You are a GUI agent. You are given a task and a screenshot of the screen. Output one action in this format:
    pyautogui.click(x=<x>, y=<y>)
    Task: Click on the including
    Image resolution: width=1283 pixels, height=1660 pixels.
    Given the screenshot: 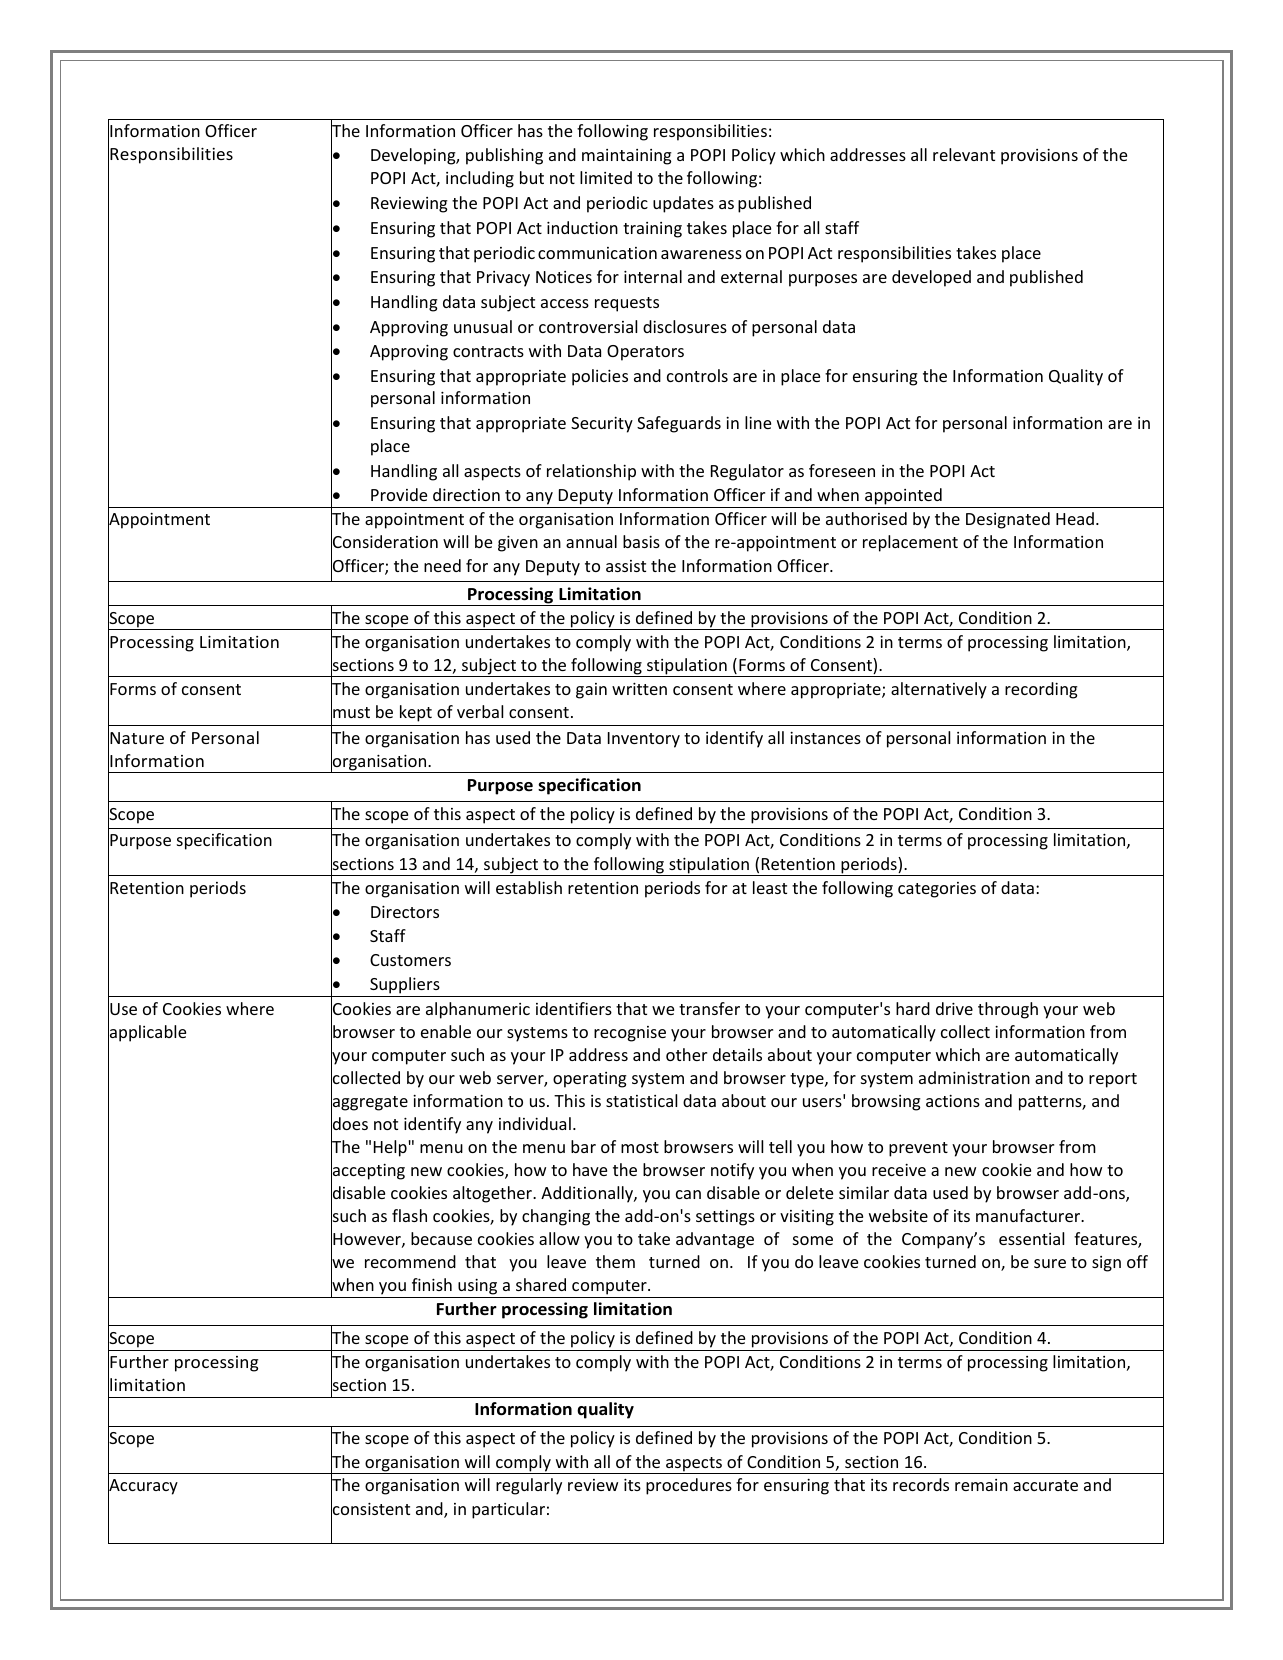 What is the action you would take?
    pyautogui.click(x=480, y=179)
